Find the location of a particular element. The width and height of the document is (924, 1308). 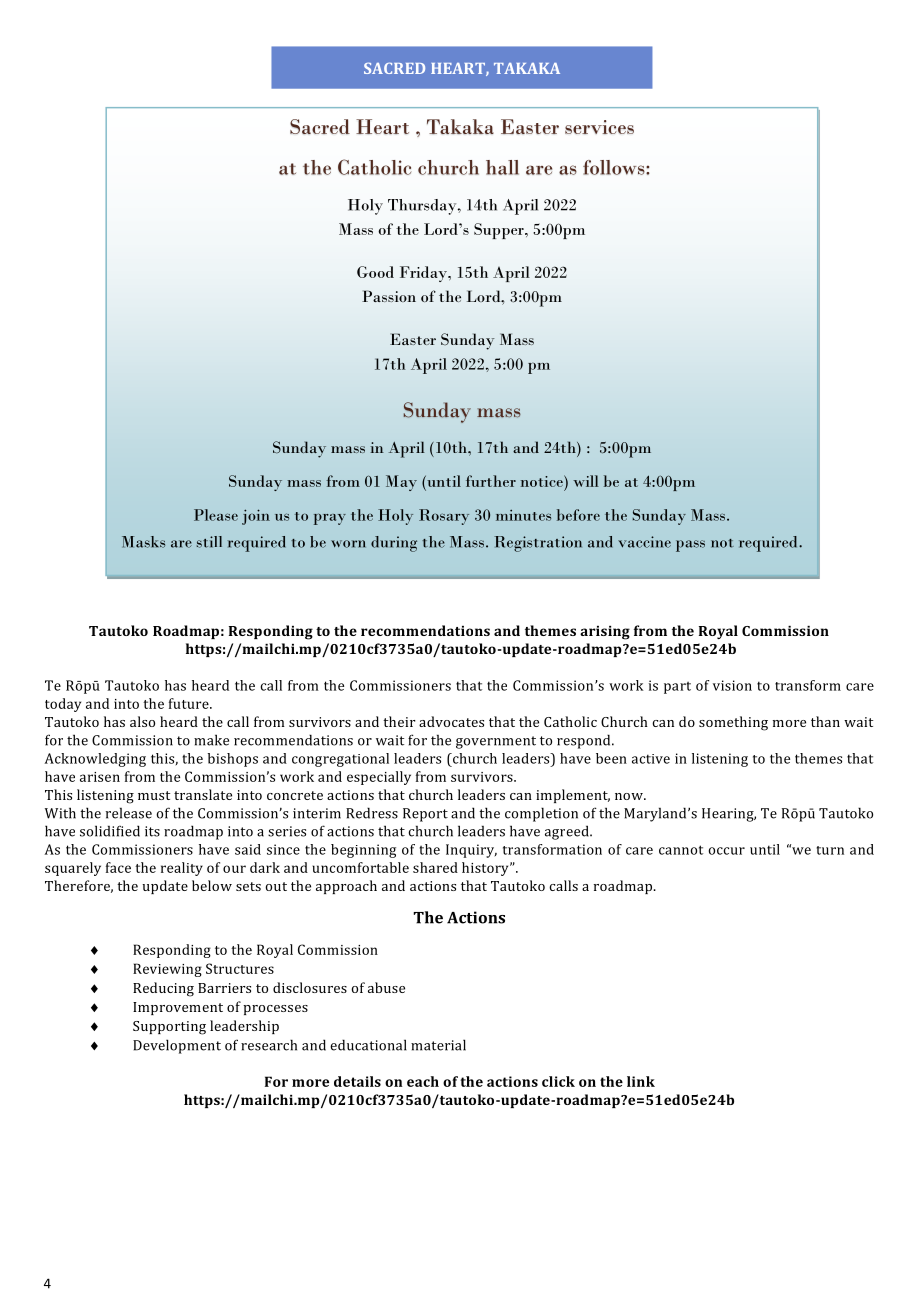

during is located at coordinates (394, 544).
